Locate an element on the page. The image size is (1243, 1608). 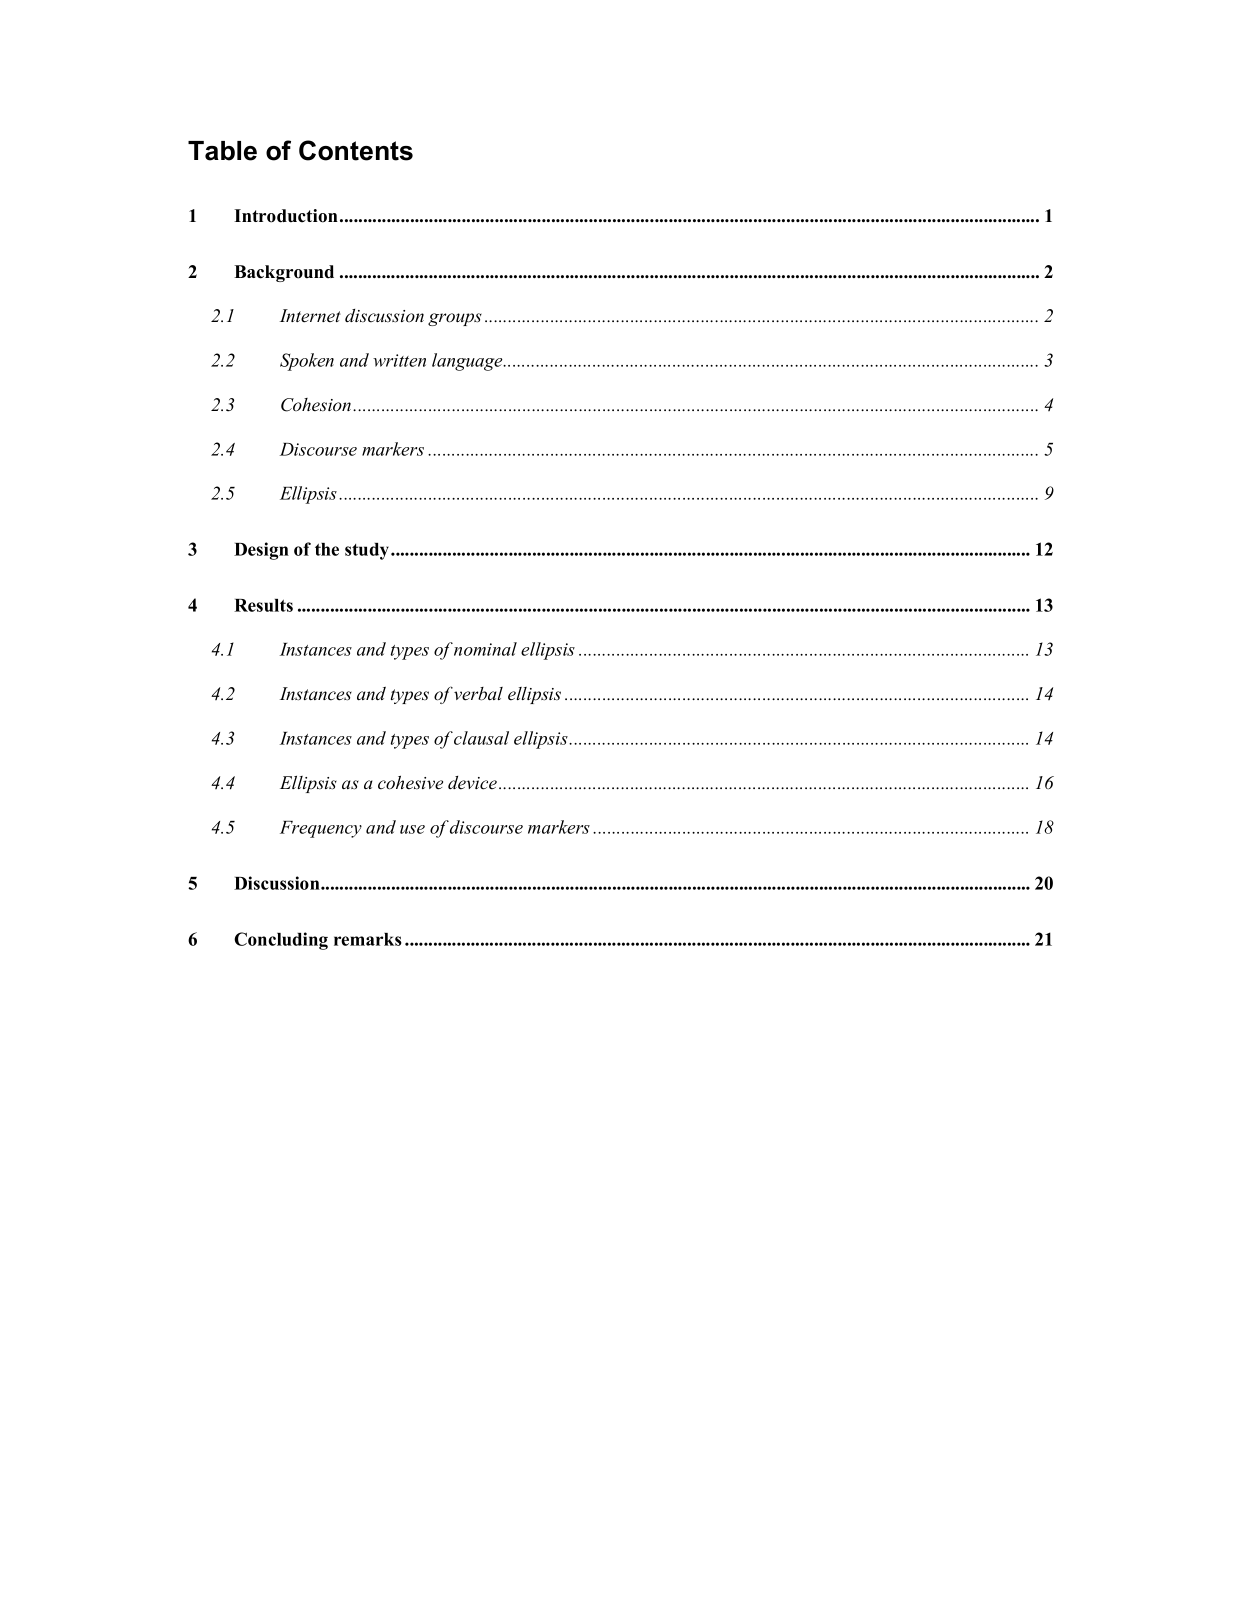
study is located at coordinates (368, 551).
